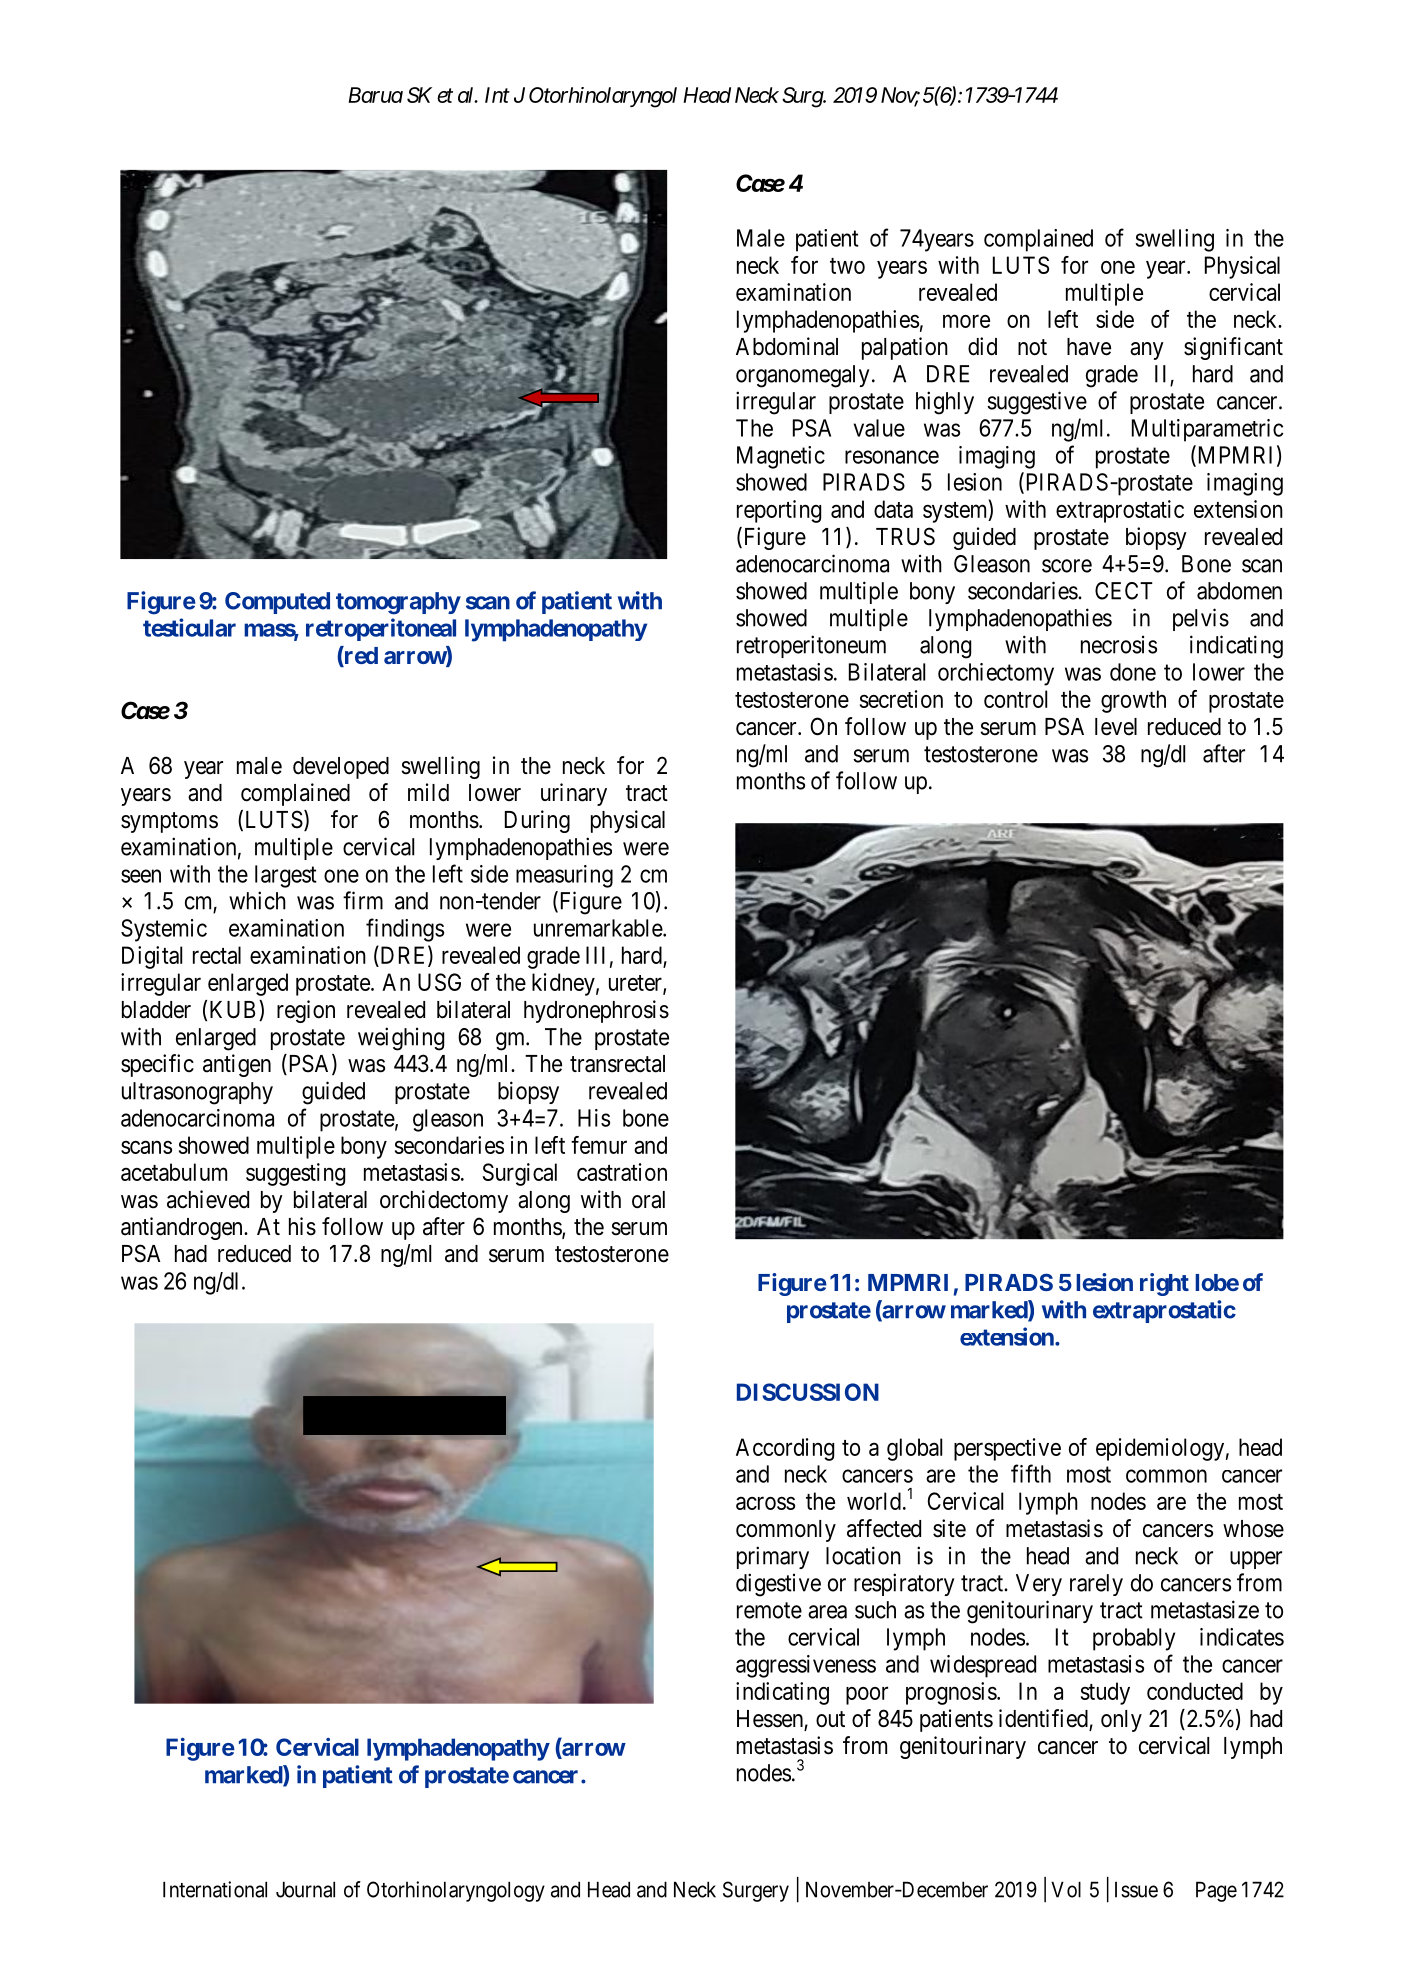 This screenshot has height=1986, width=1404. What do you see at coordinates (305, 1889) in the screenshot?
I see `Journal` at bounding box center [305, 1889].
